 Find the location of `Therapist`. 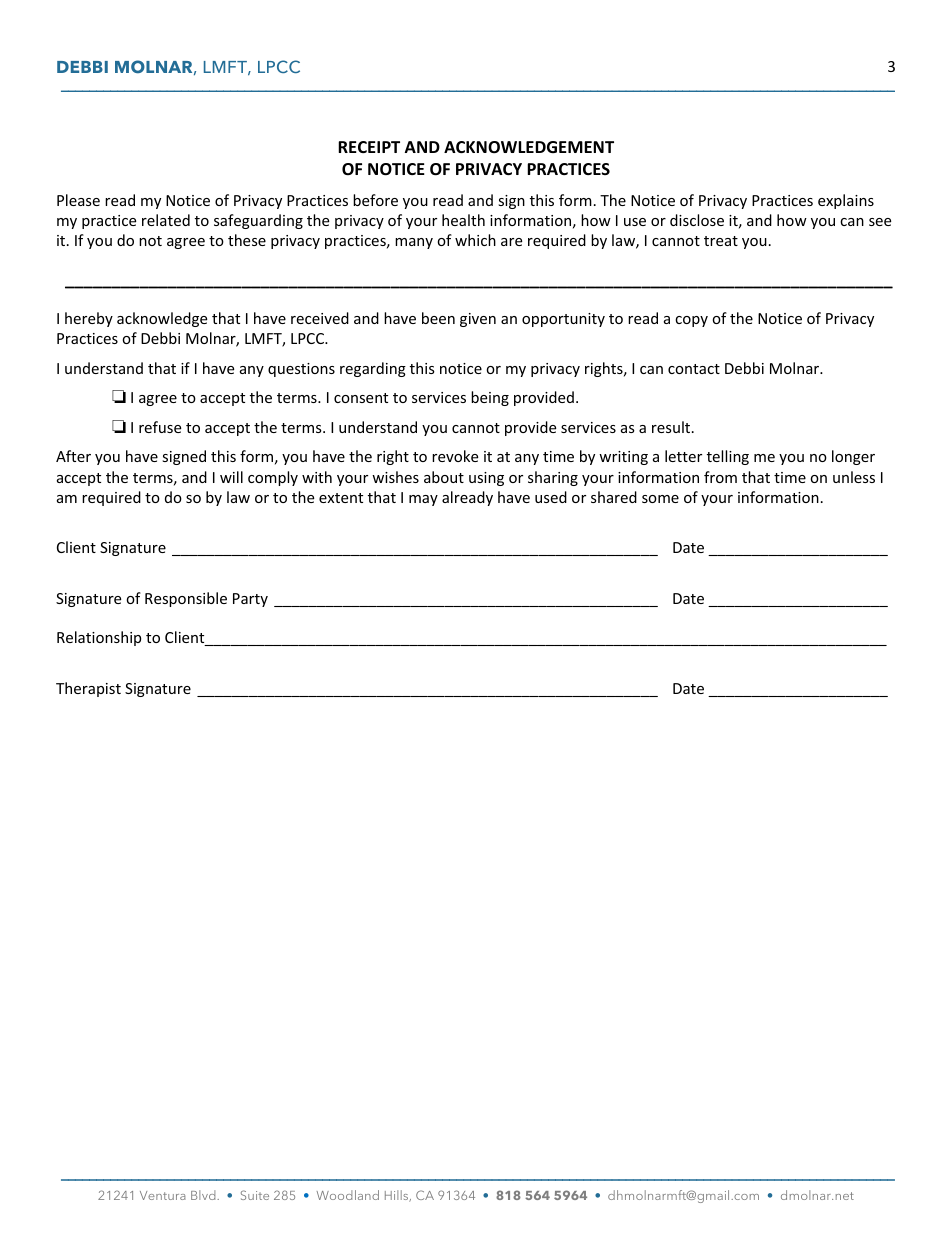

Therapist is located at coordinates (88, 689).
